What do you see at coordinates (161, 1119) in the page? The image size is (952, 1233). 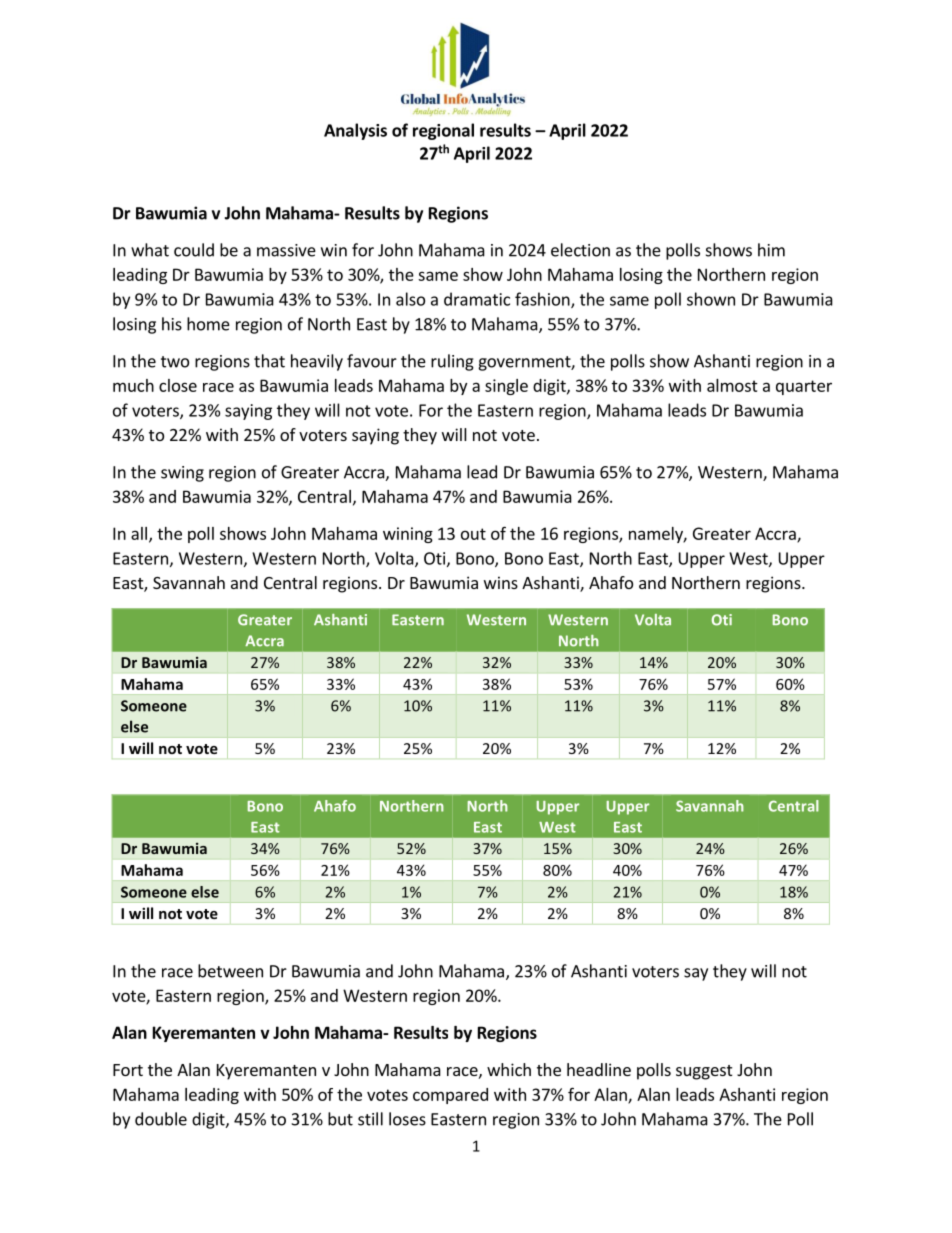 I see `double` at bounding box center [161, 1119].
